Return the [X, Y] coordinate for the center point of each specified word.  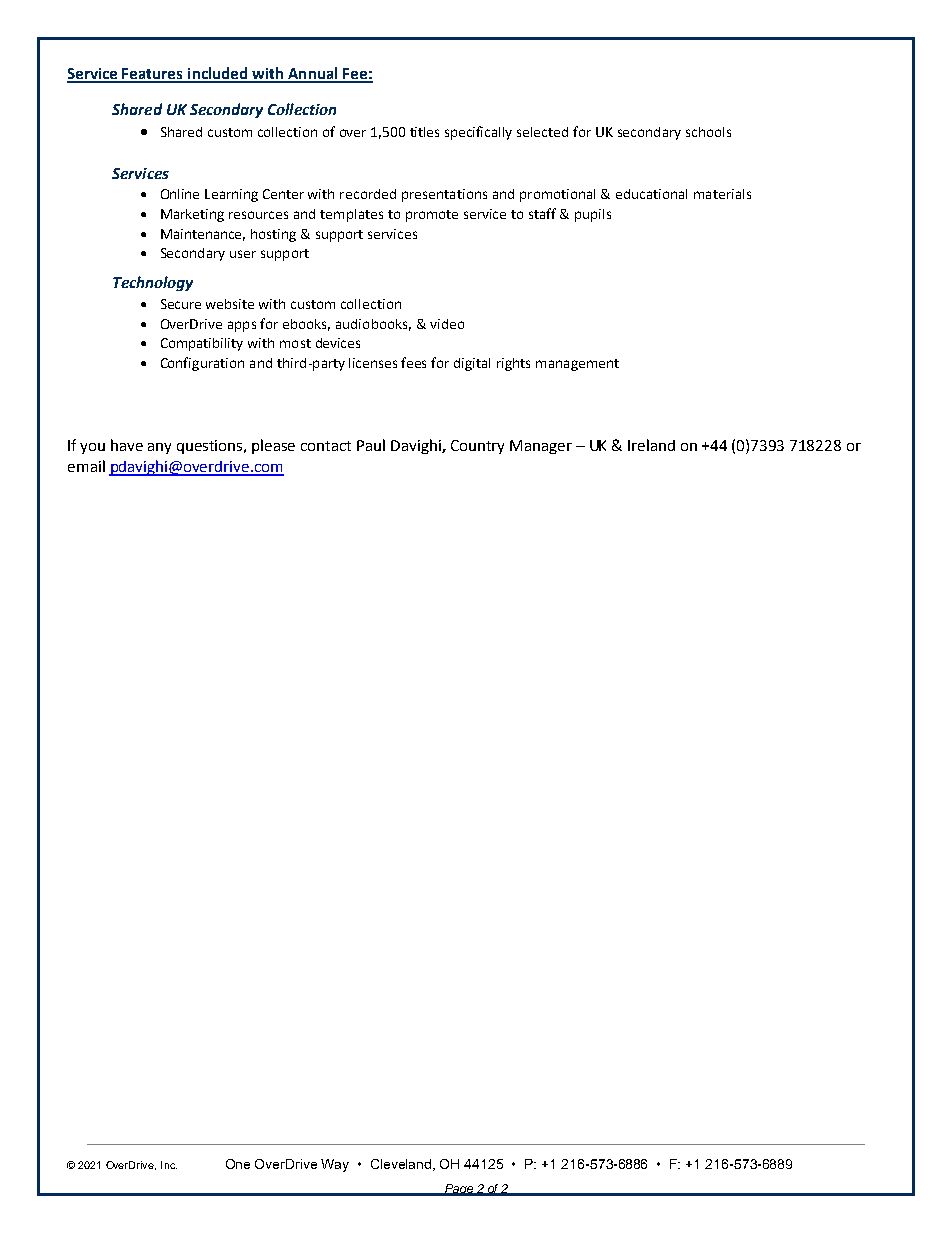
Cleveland [402, 1165]
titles [424, 132]
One [238, 1164]
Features [153, 75]
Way [335, 1165]
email [86, 466]
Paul [371, 445]
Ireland [651, 445]
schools [708, 132]
